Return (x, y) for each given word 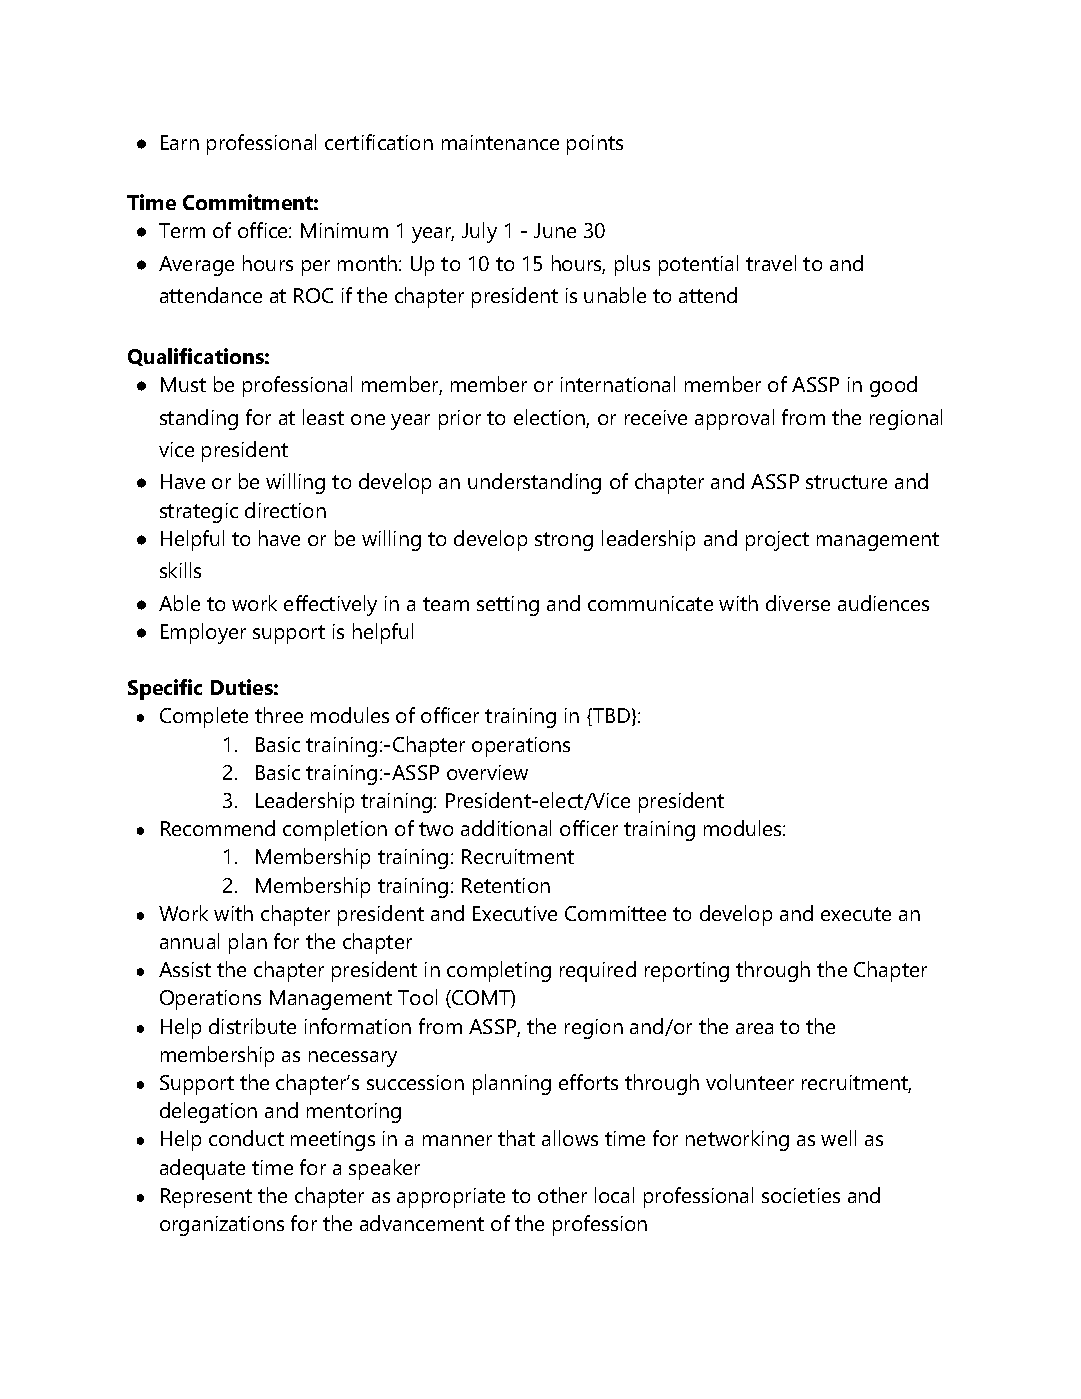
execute (856, 914)
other (562, 1195)
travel (771, 263)
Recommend (218, 828)
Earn (180, 142)
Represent (206, 1198)
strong (564, 541)
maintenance (500, 142)
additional (506, 828)
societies (801, 1195)
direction (285, 510)
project (777, 541)
